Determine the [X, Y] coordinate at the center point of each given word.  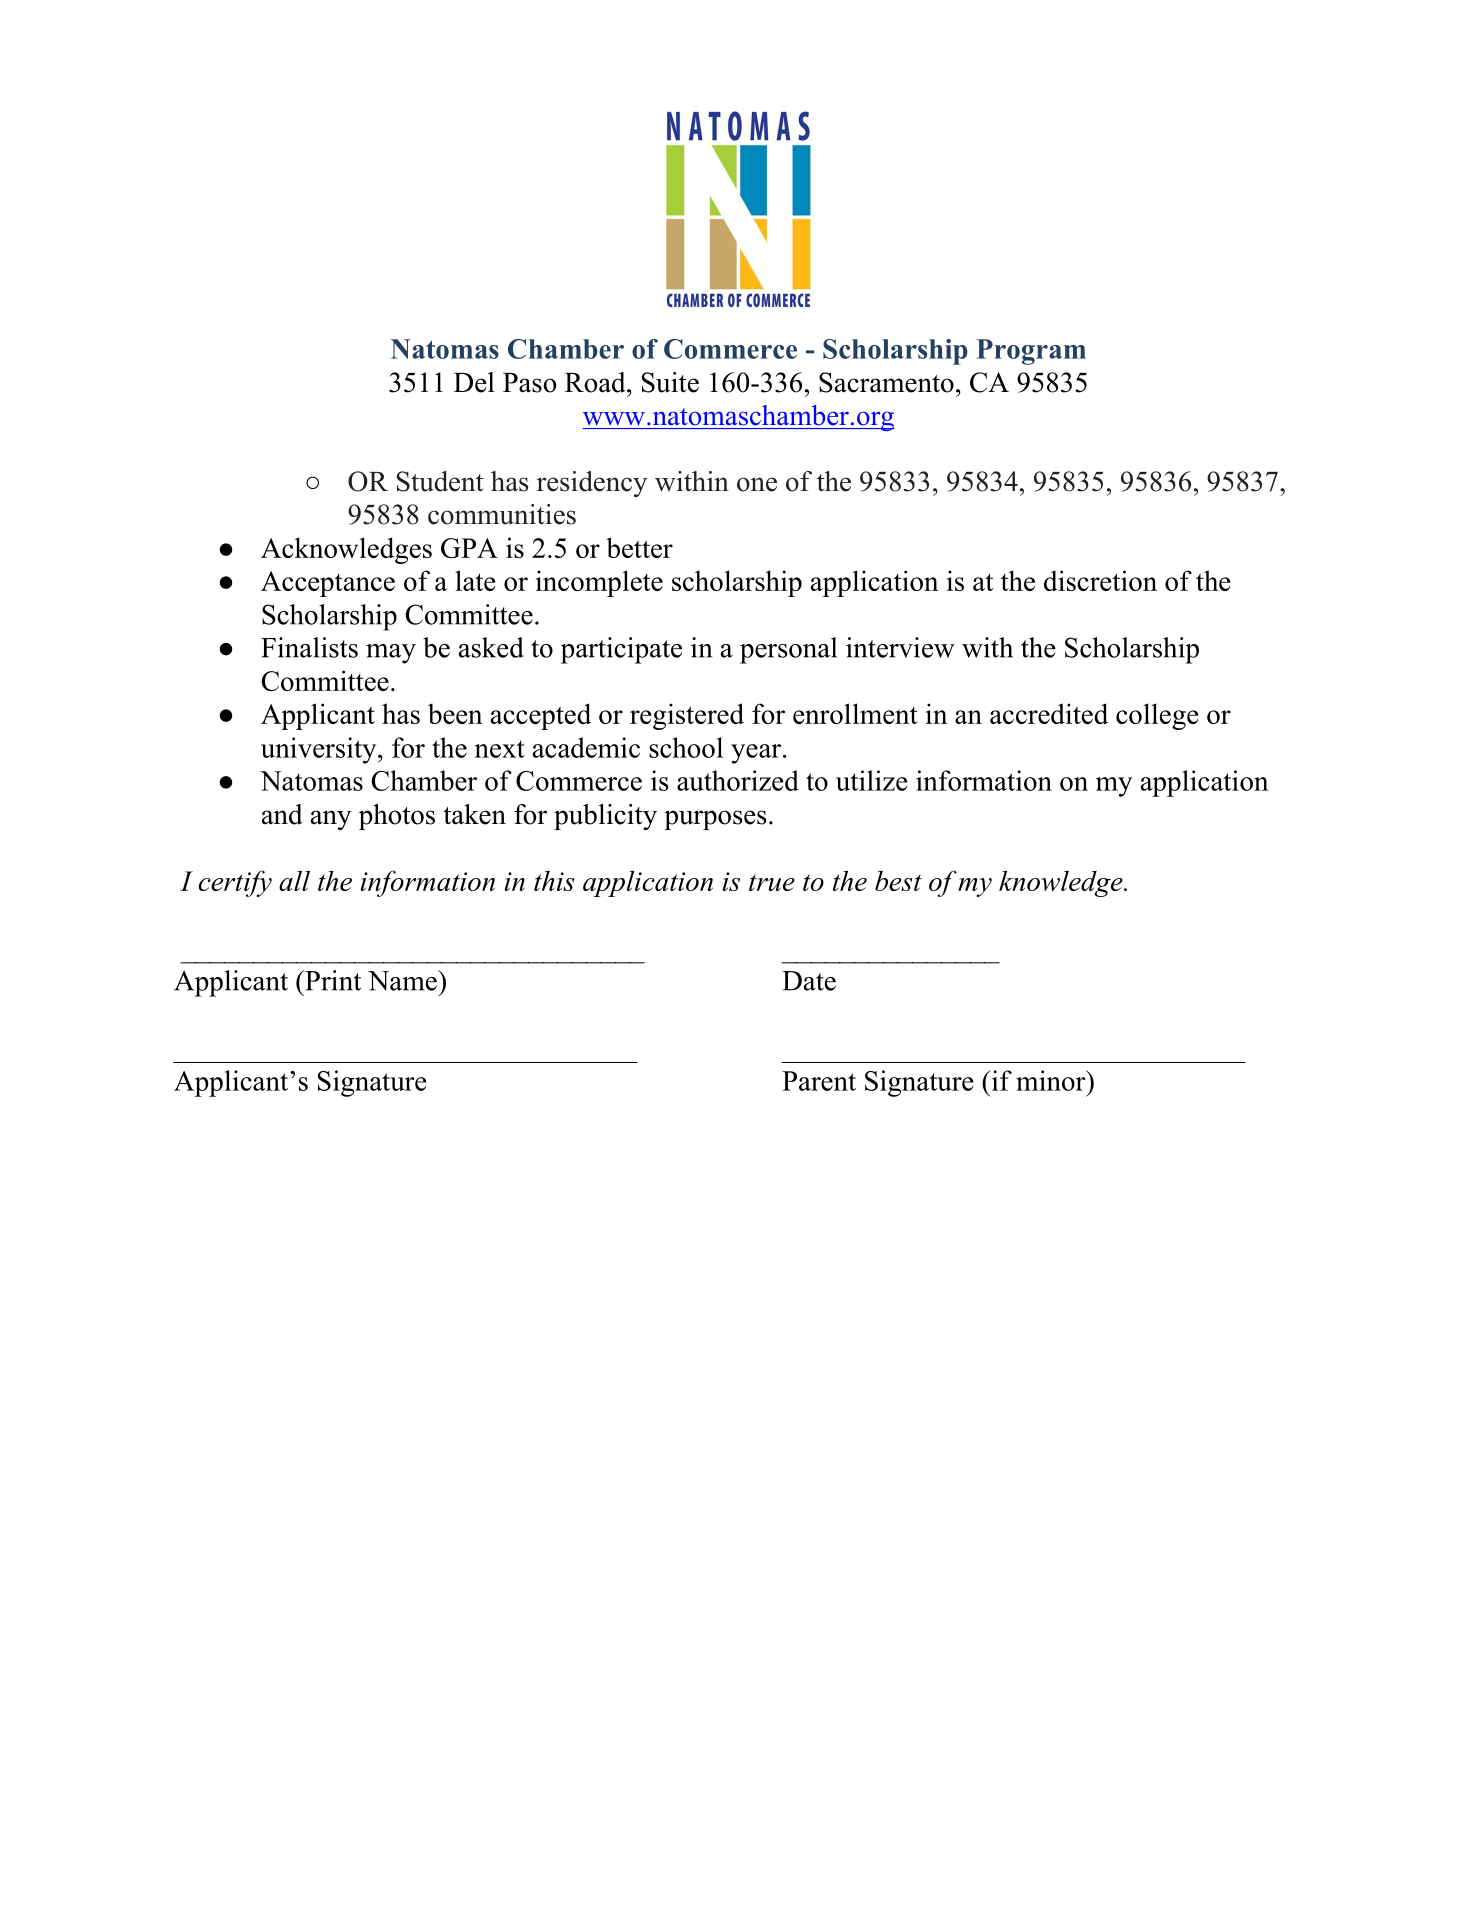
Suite [670, 382]
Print [332, 980]
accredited [1049, 713]
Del [474, 382]
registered [687, 716]
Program [1031, 352]
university [320, 750]
